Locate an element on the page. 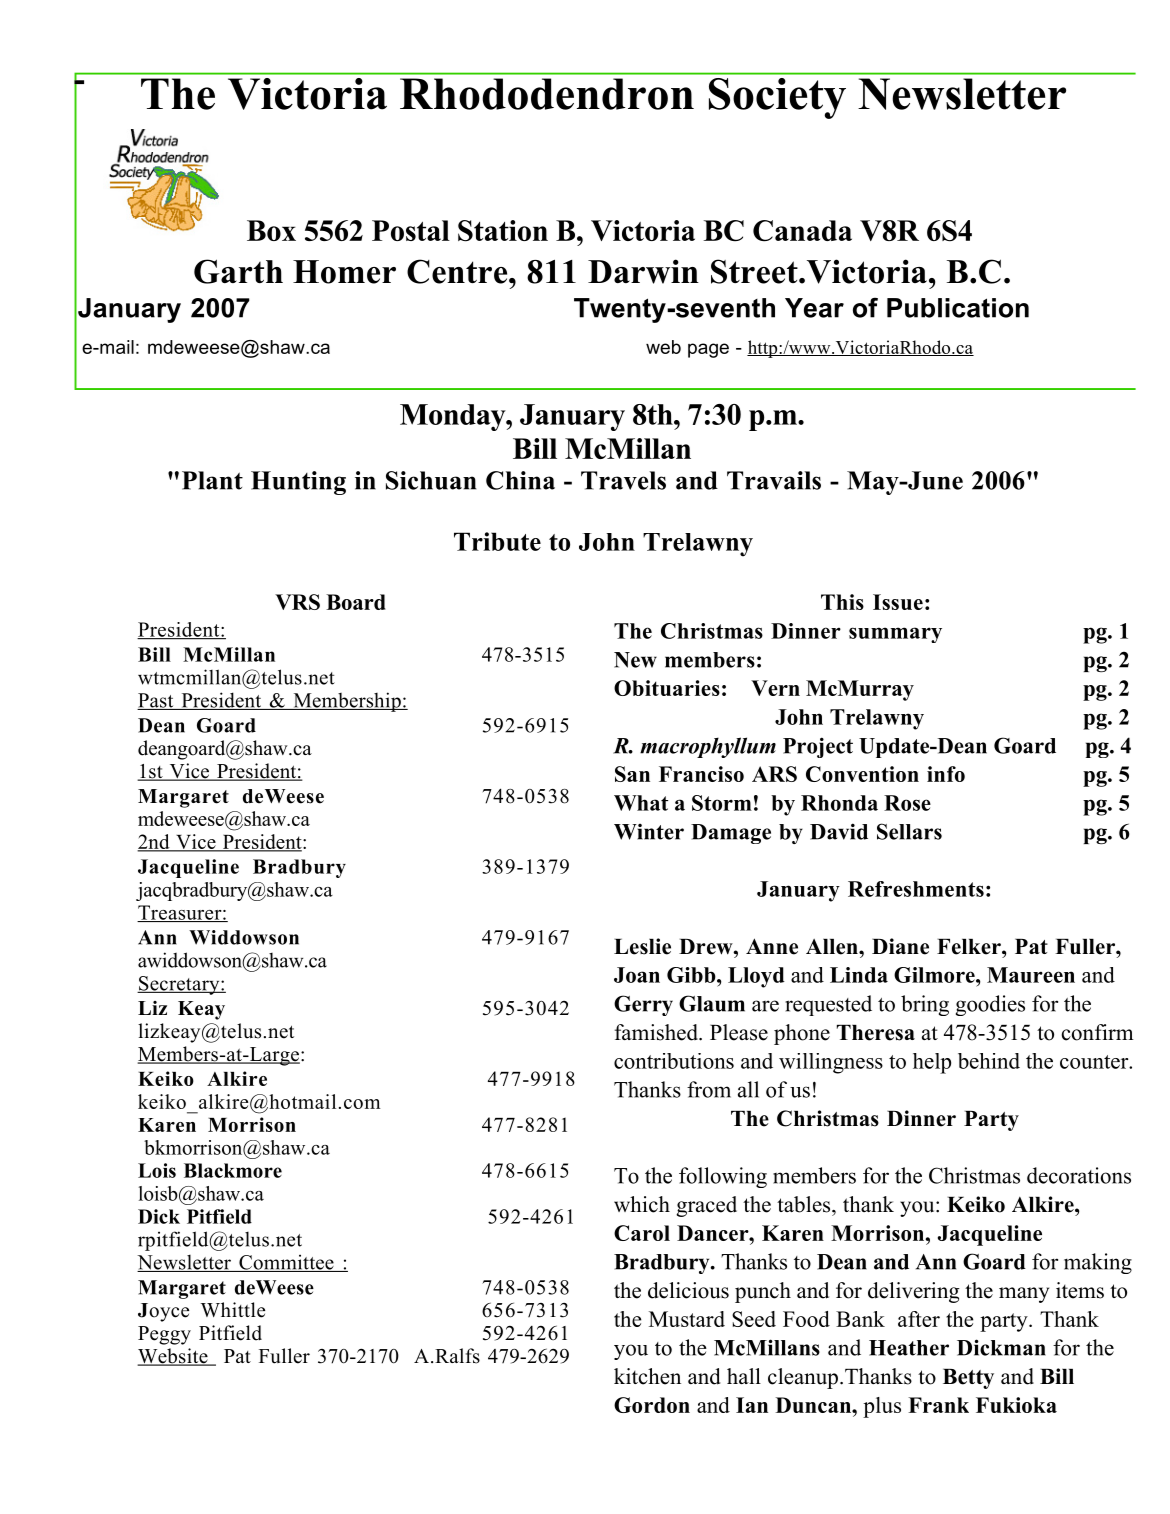 The height and width of the page is (1514, 1170). Box is located at coordinates (271, 230).
